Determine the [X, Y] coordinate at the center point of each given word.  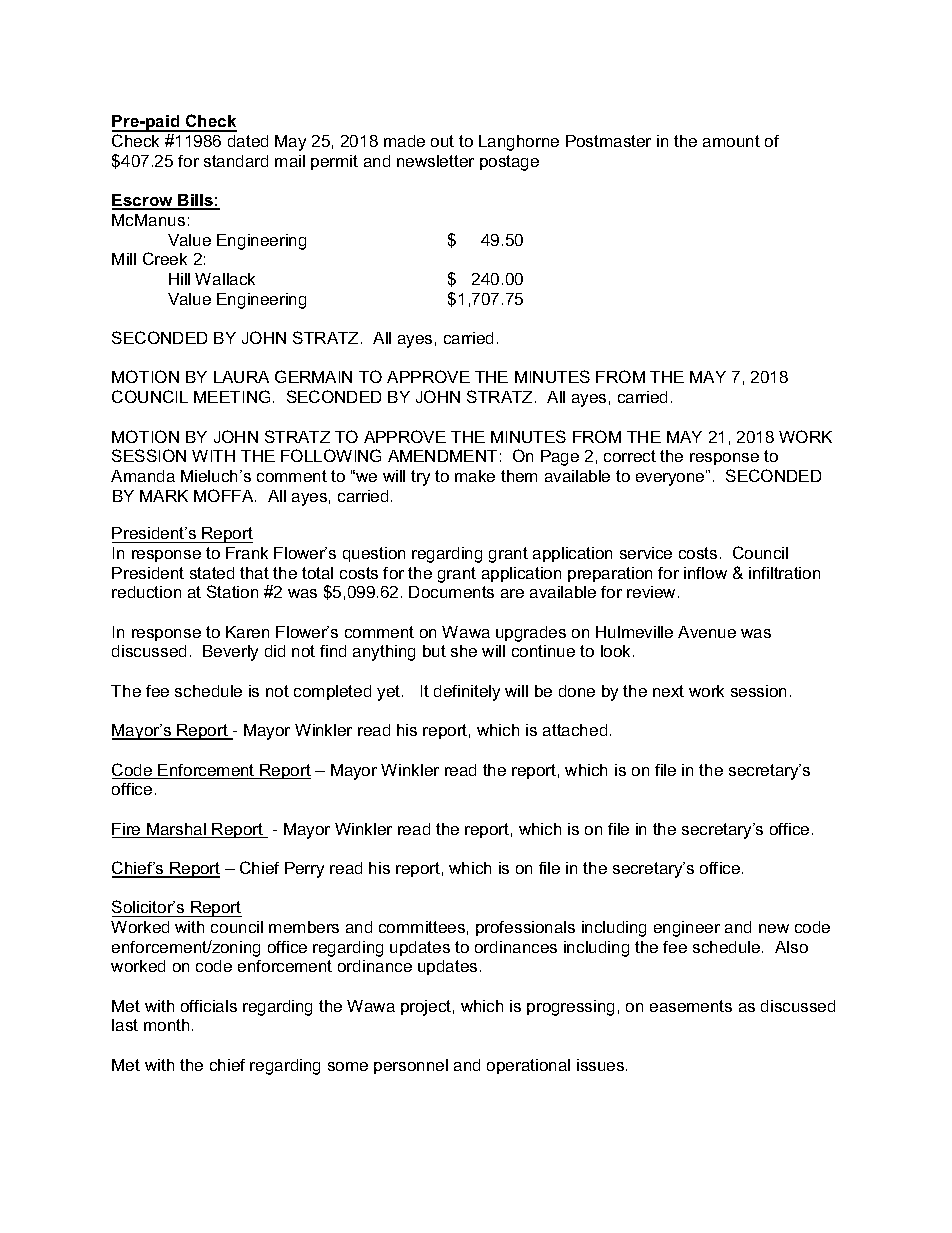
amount [731, 141]
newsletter [435, 161]
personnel [411, 1066]
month [166, 1025]
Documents [451, 592]
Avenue [707, 632]
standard [236, 161]
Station [232, 591]
